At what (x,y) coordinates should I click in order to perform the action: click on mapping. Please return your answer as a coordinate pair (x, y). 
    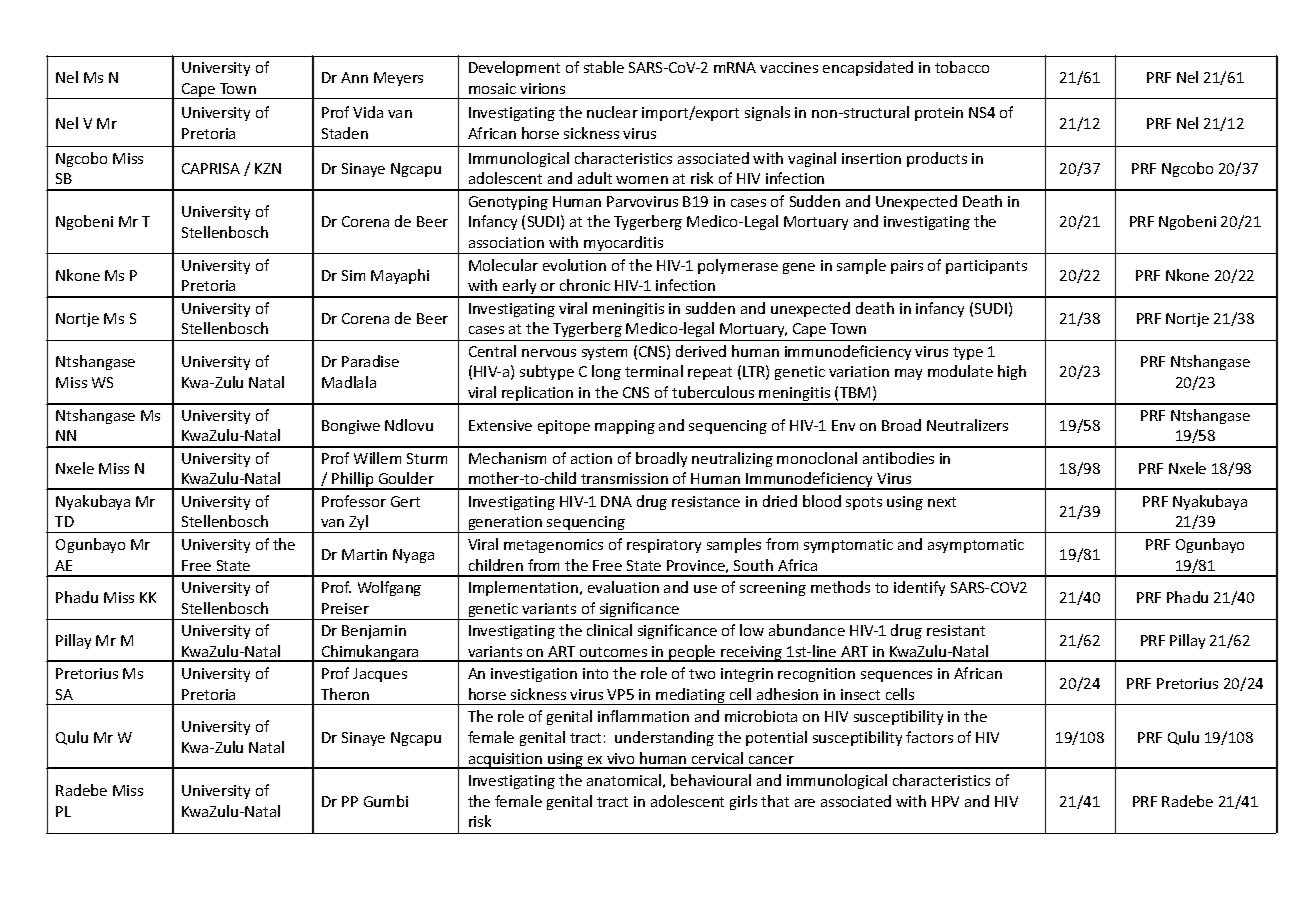
    Looking at the image, I should click on (625, 427).
